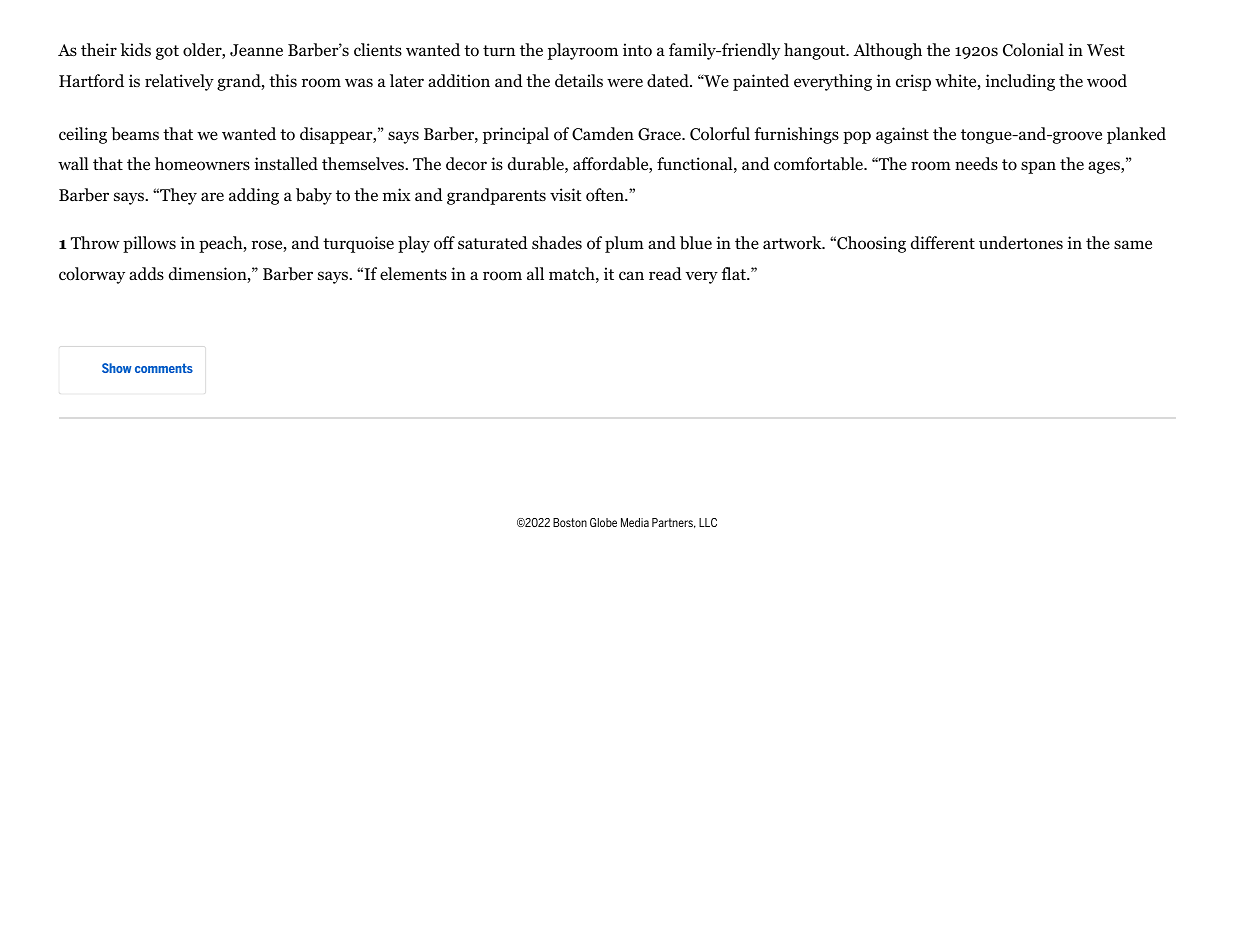 This image has width=1233, height=952. I want to click on Colonial, so click(1033, 50).
